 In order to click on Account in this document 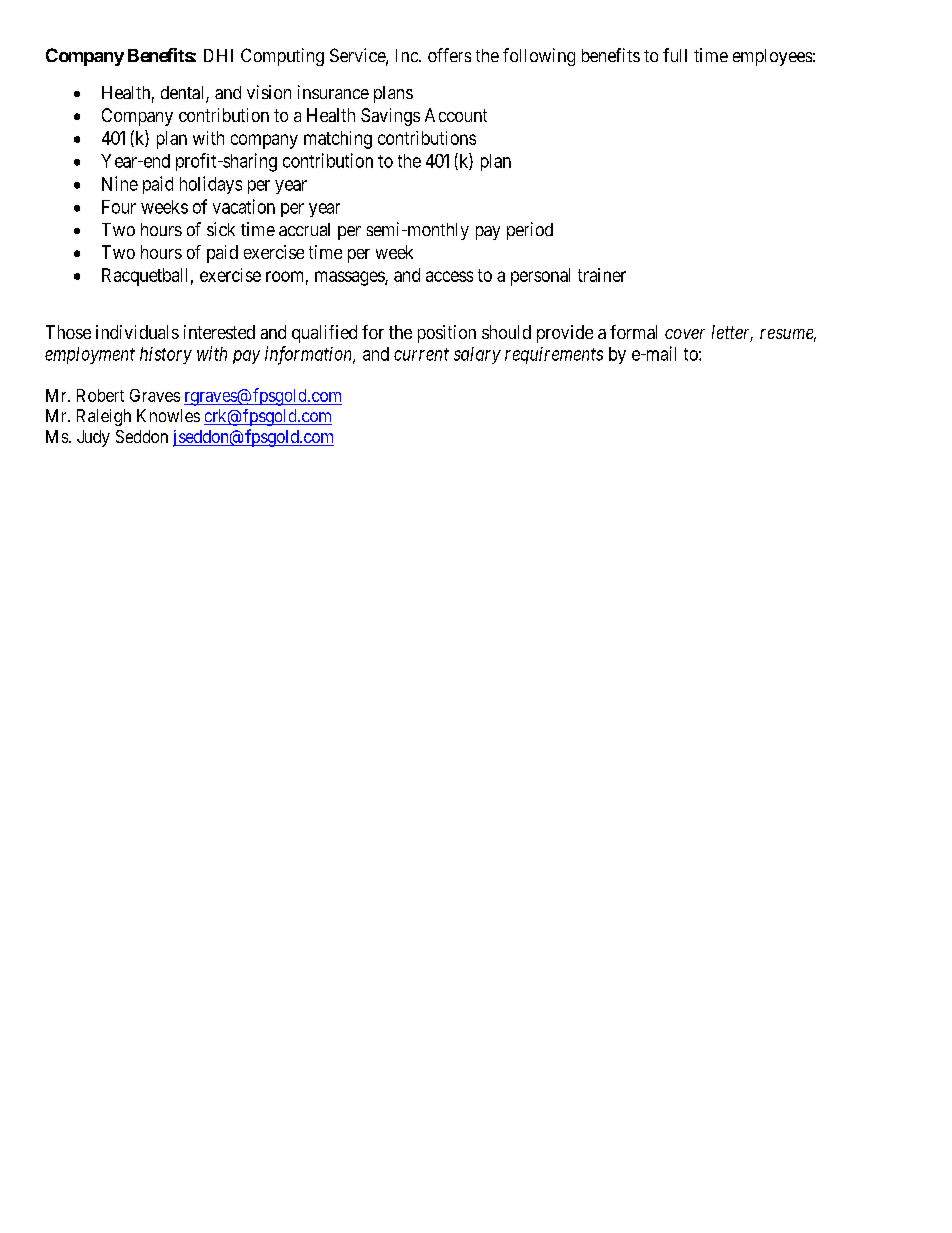, I will do `click(456, 115)`.
